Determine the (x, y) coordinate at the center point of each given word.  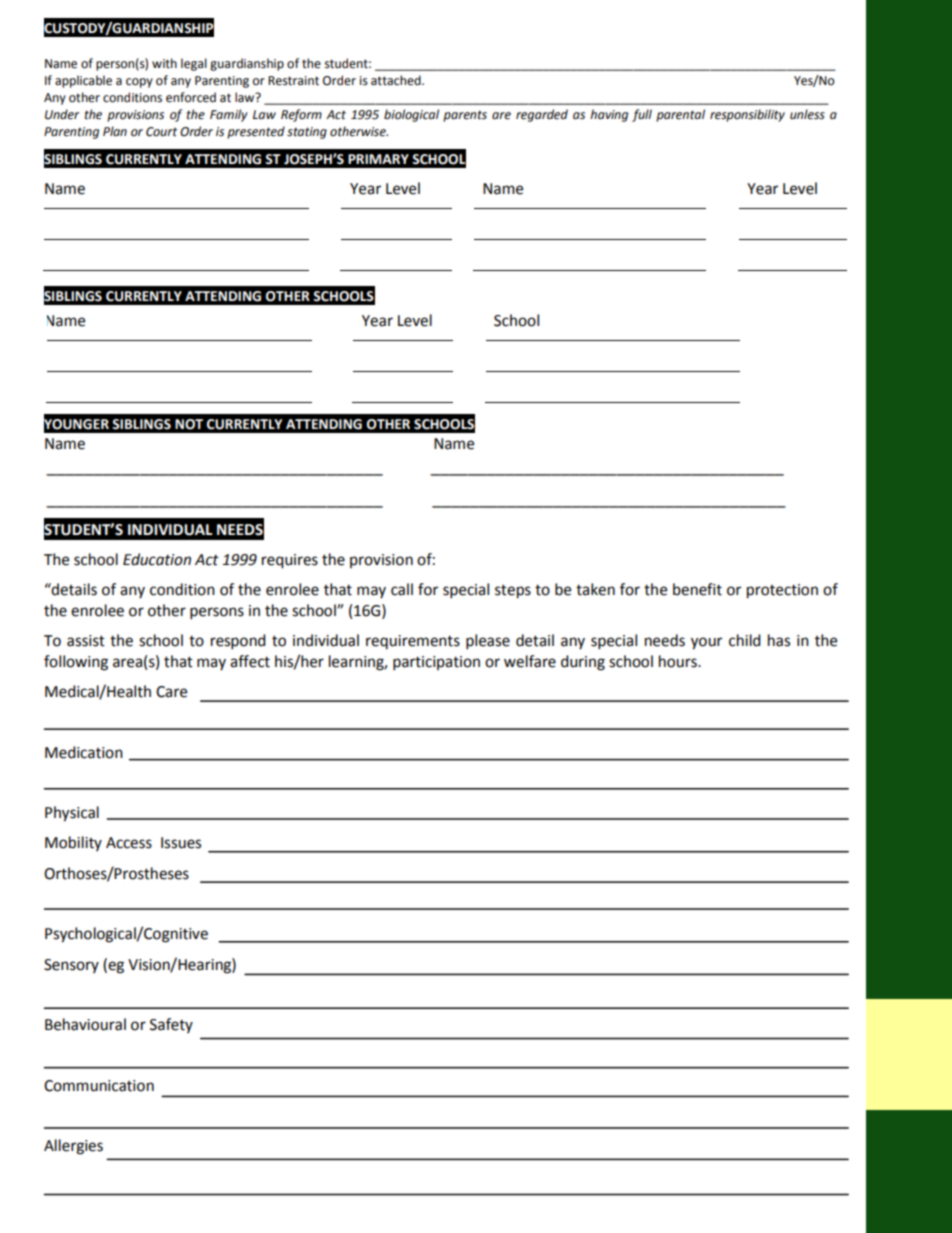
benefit (697, 589)
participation (436, 663)
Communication (99, 1086)
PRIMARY (378, 159)
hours (679, 661)
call (402, 589)
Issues (181, 843)
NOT (189, 424)
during (583, 663)
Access (129, 843)
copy (139, 83)
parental (680, 115)
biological (411, 115)
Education (157, 559)
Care (171, 692)
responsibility (747, 115)
